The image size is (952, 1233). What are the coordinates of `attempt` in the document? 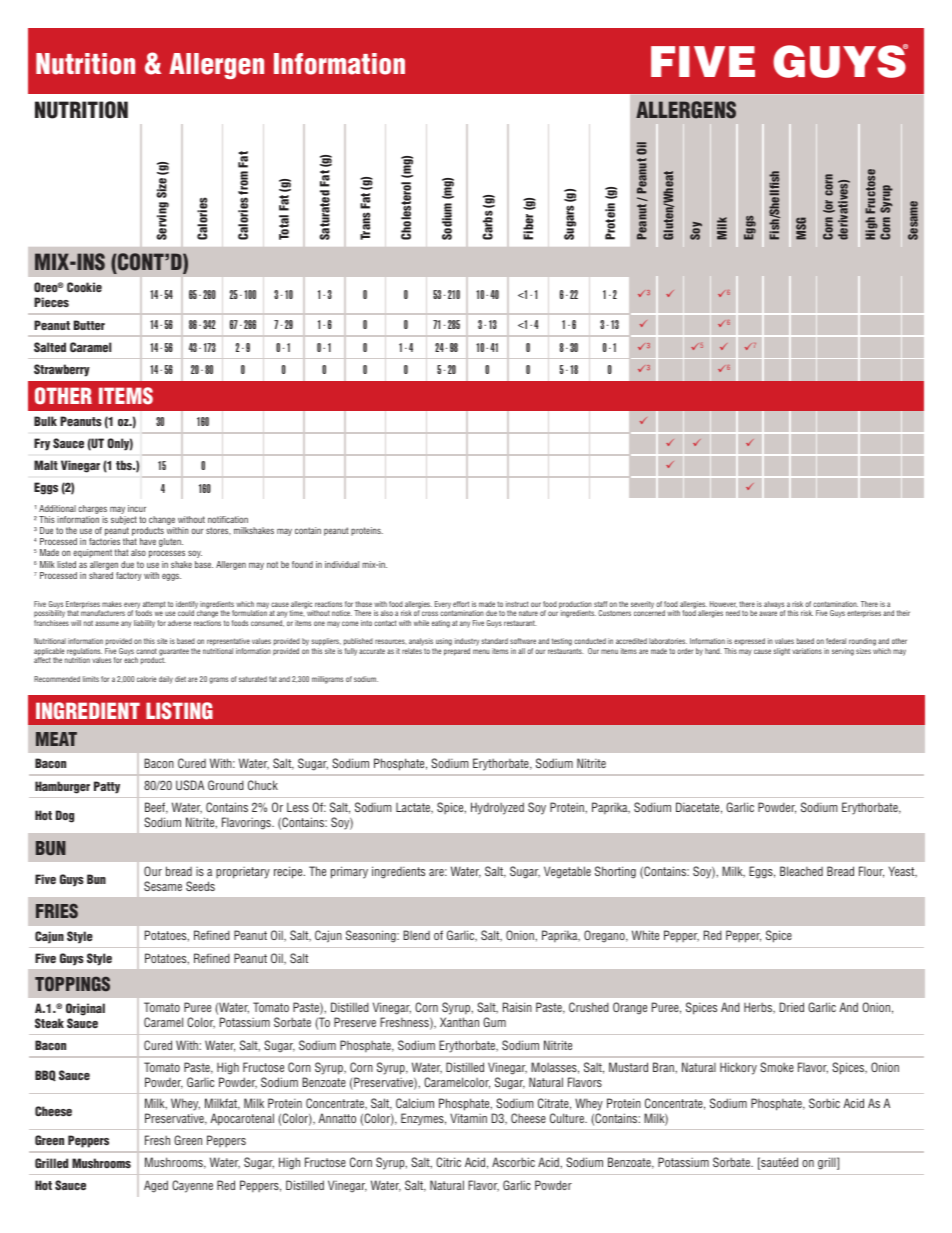 It's located at (154, 606).
